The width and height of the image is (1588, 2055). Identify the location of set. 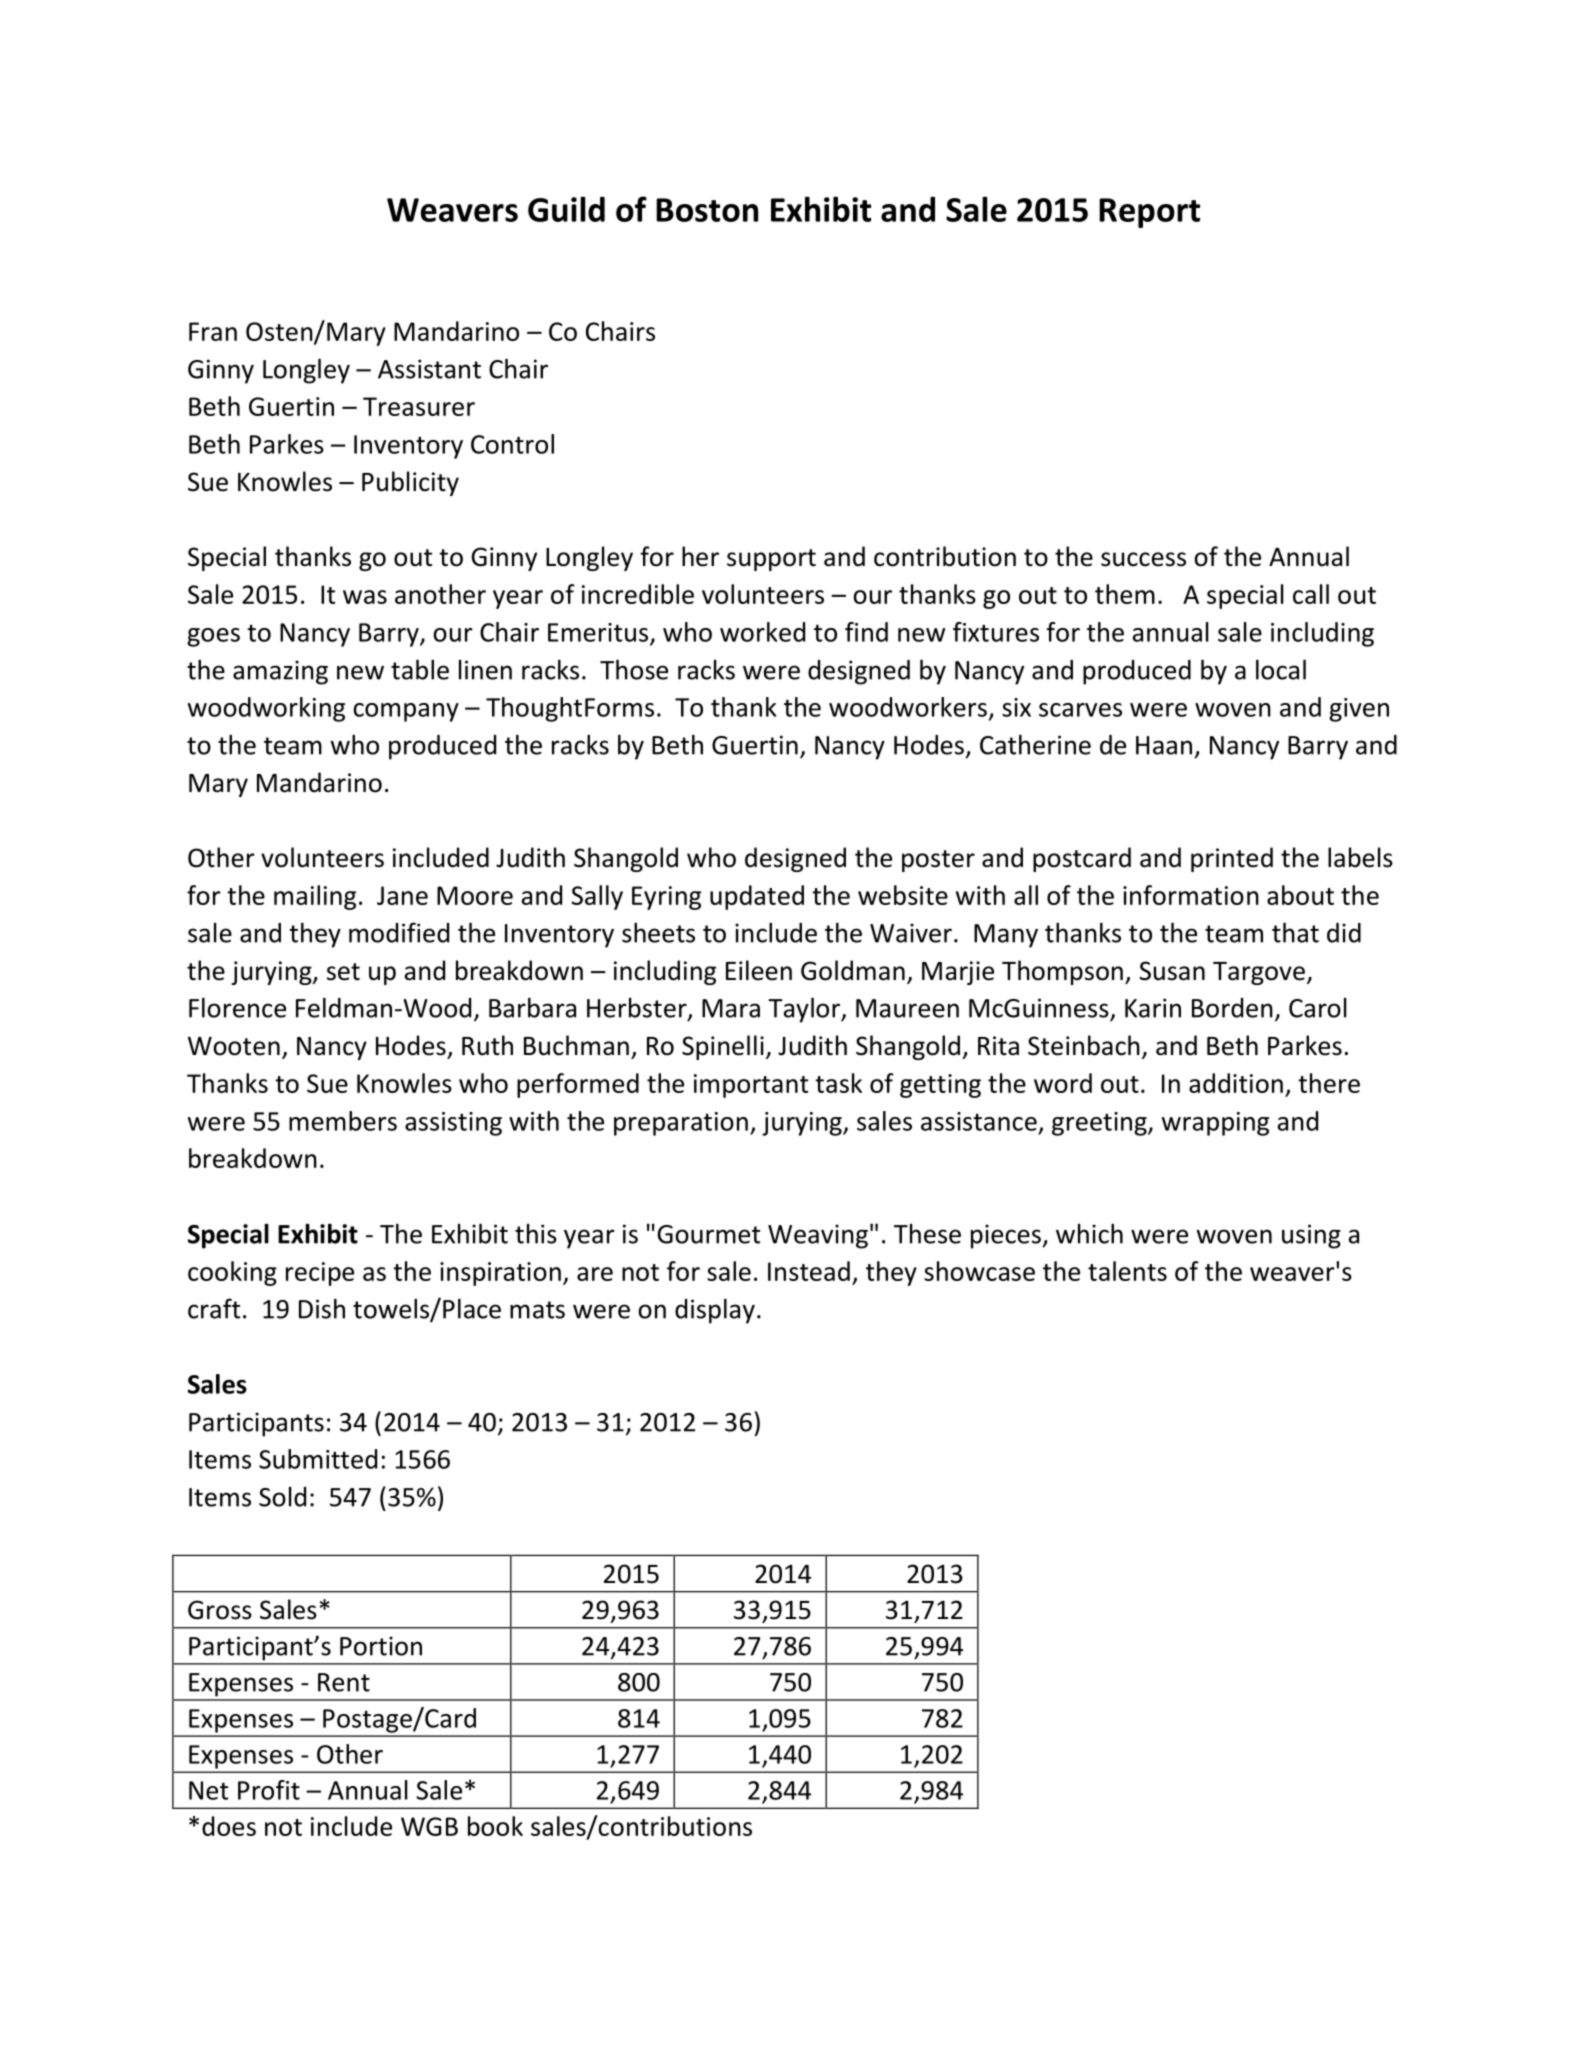
(343, 972).
